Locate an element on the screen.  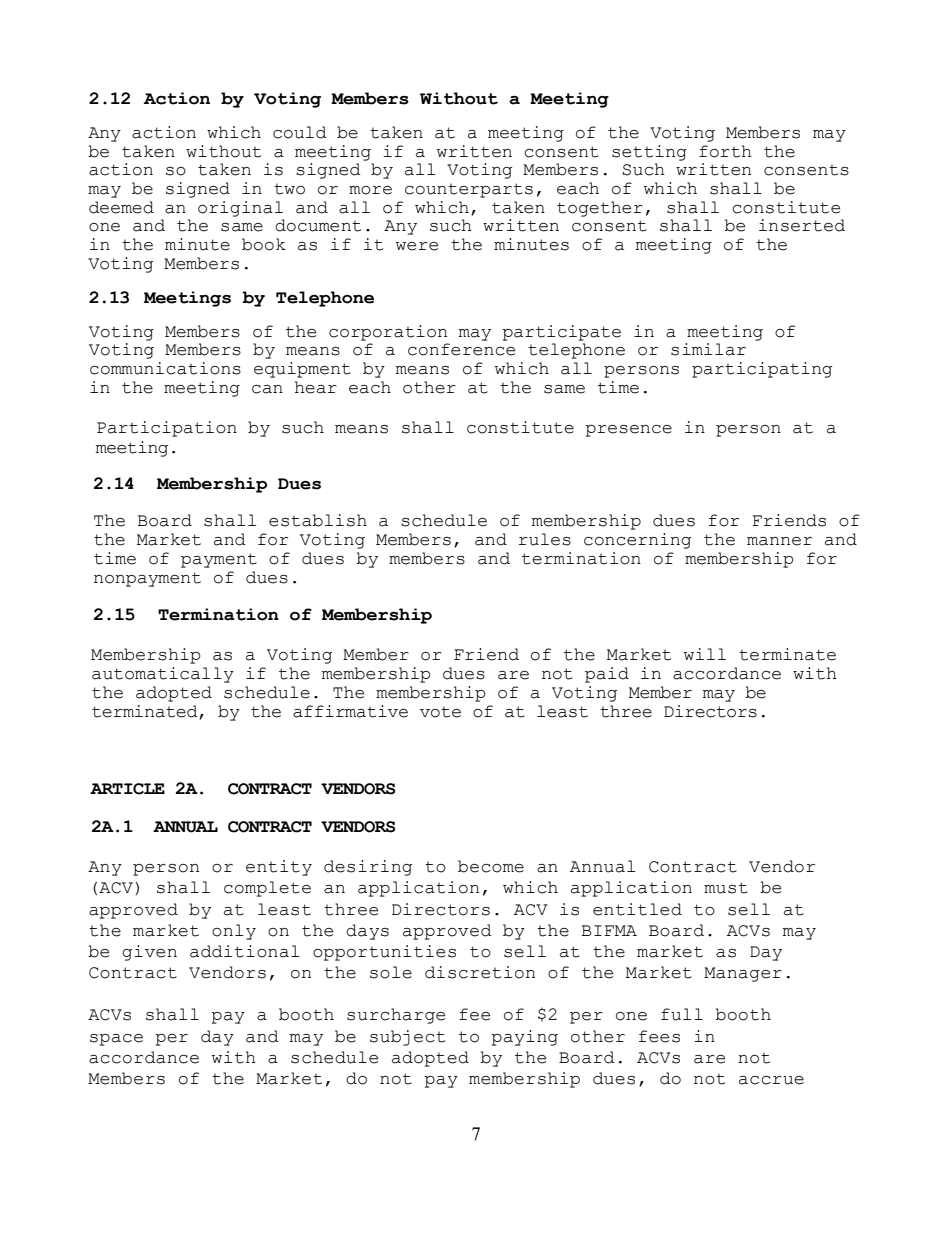
original is located at coordinates (240, 209).
